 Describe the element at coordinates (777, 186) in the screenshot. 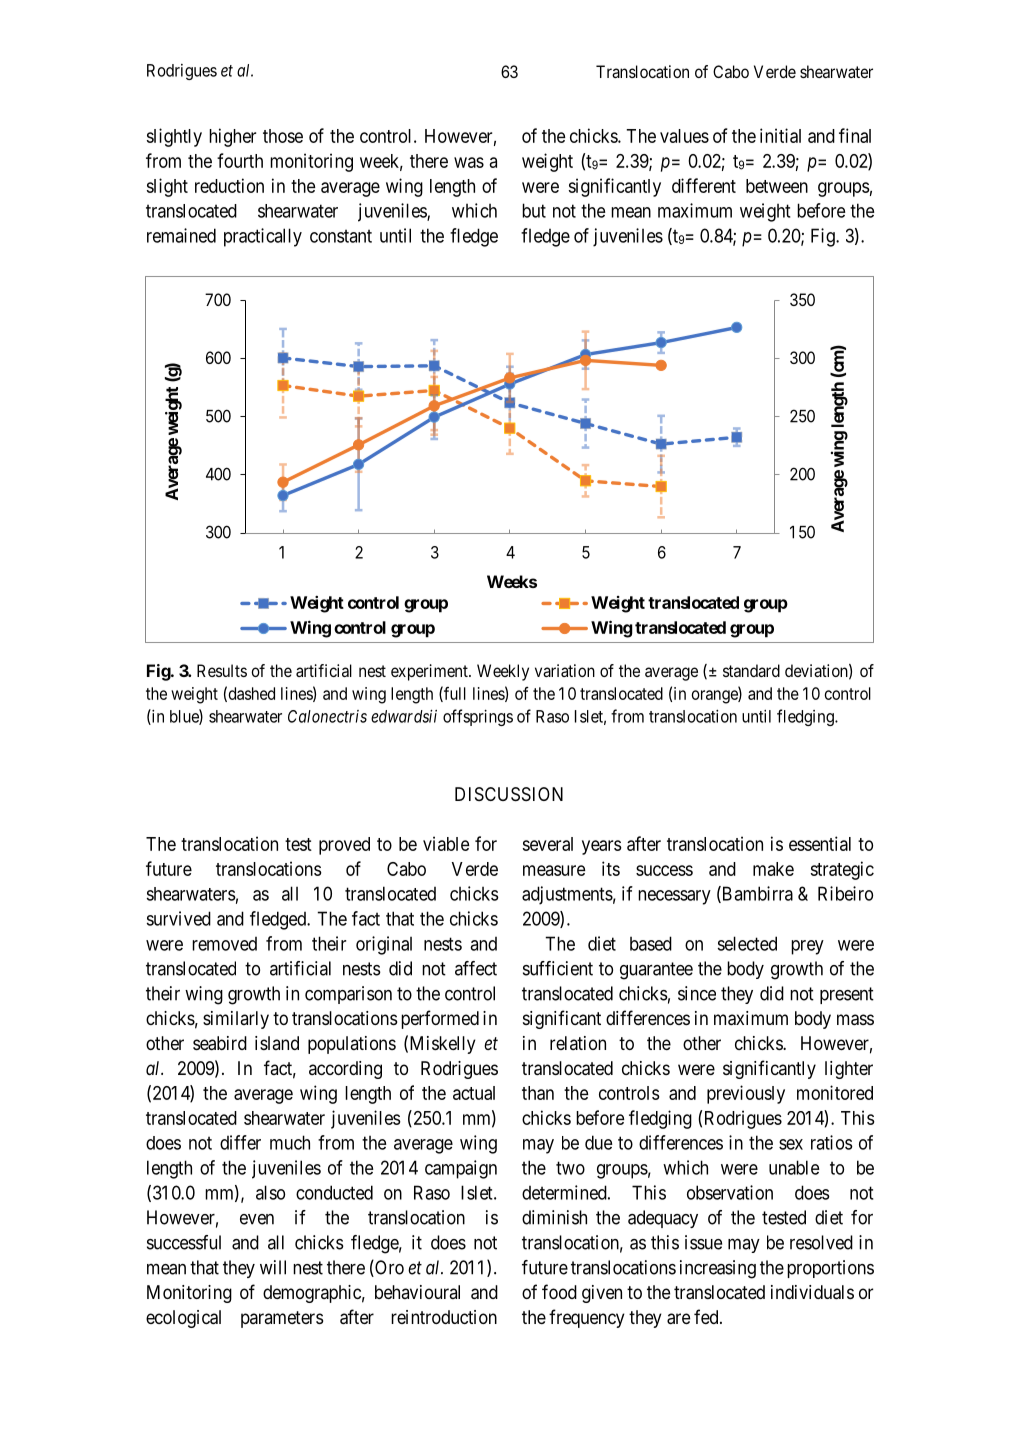

I see `between` at that location.
